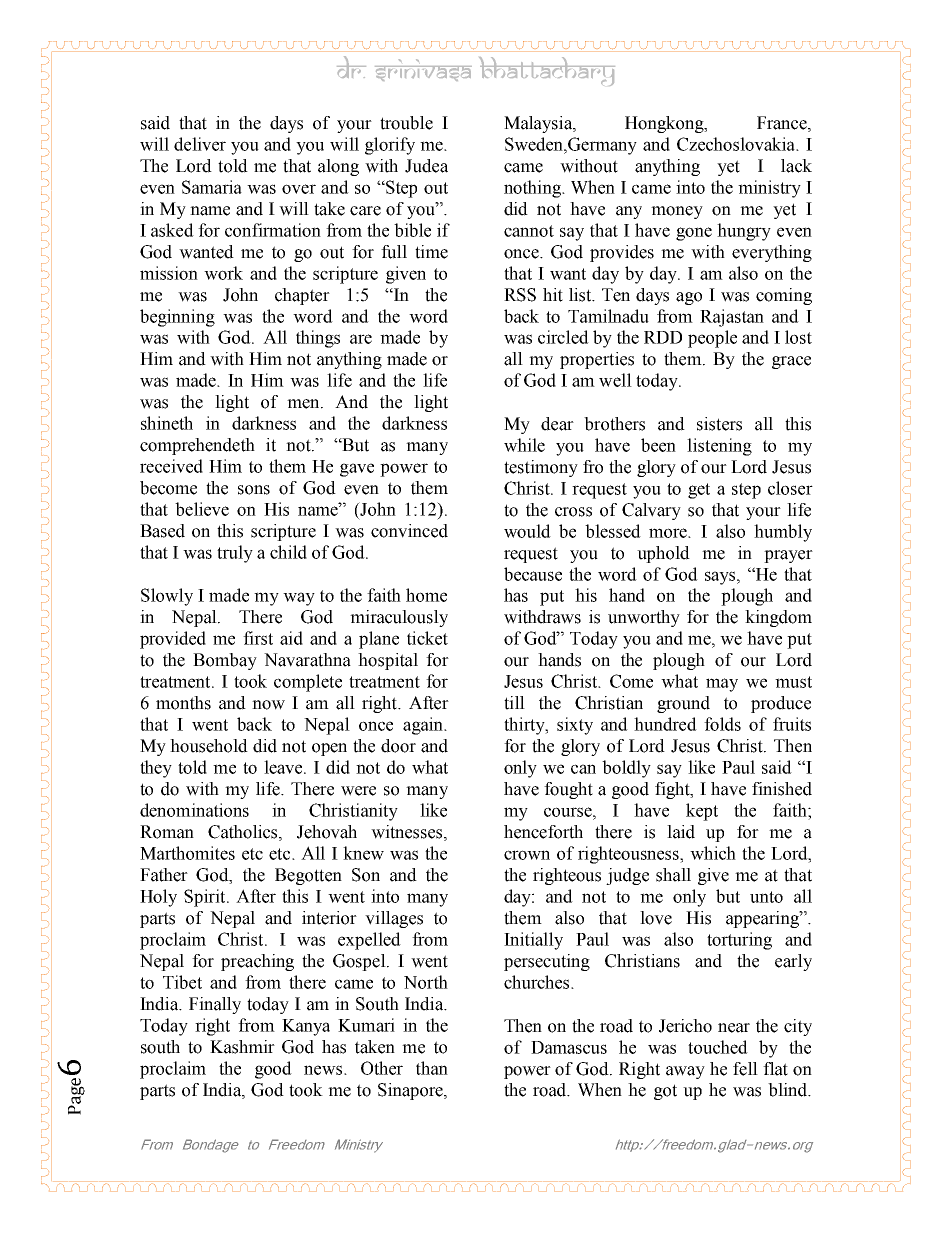 This screenshot has height=1233, width=952. I want to click on which, so click(713, 853).
